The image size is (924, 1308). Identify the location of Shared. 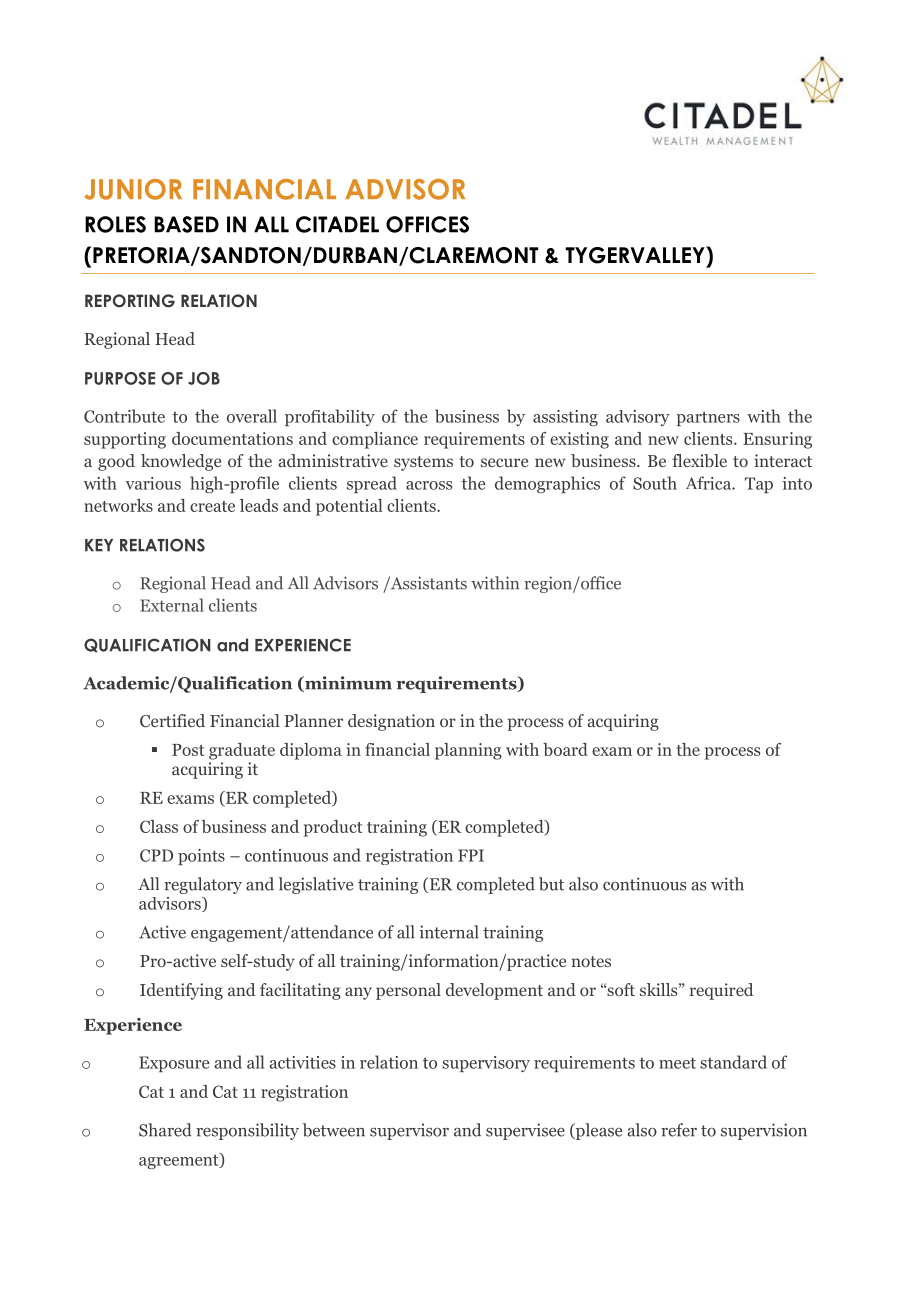
(165, 1130).
